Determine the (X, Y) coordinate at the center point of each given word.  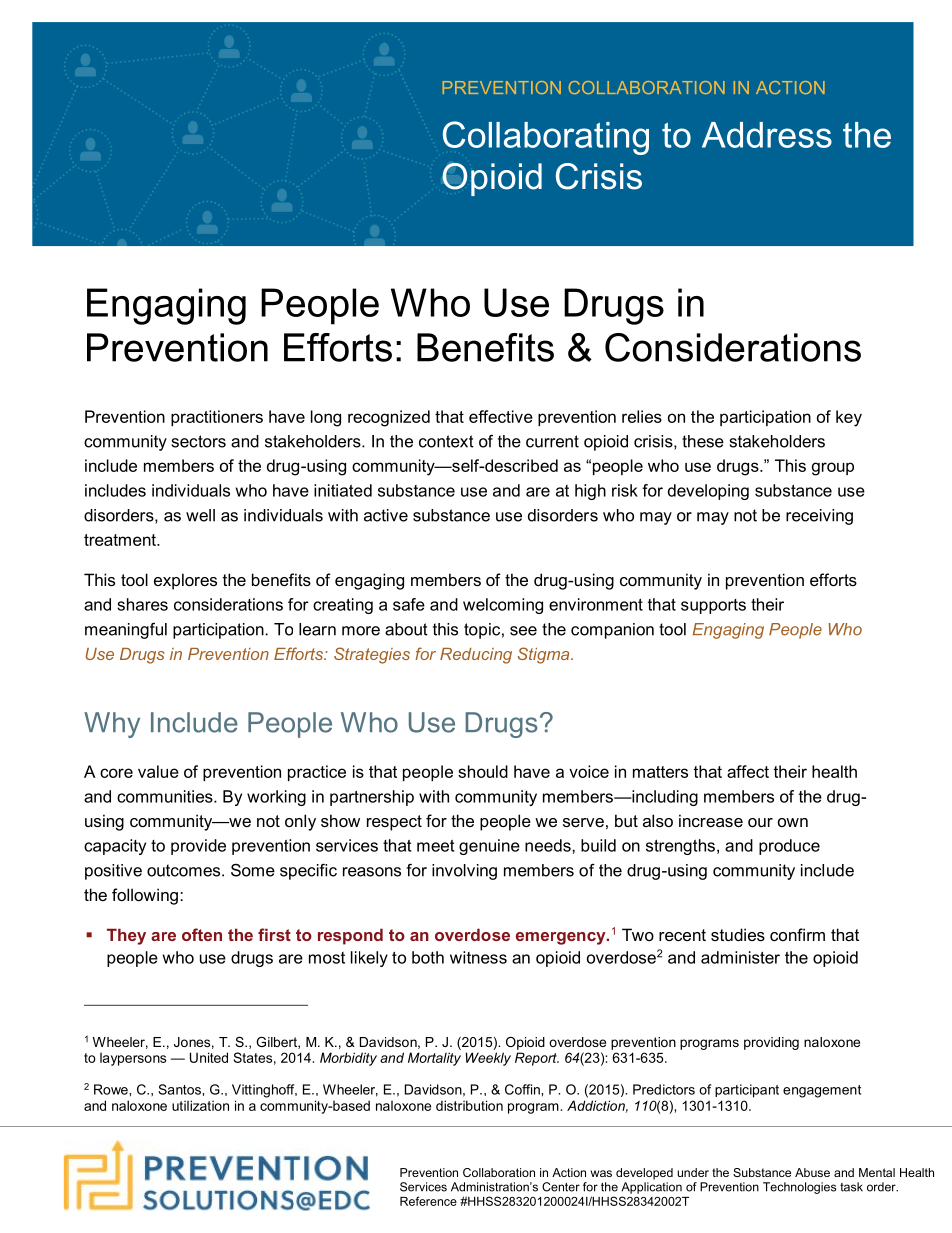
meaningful (126, 631)
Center (561, 1187)
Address (767, 135)
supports (713, 606)
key (849, 418)
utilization (200, 1105)
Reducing (476, 656)
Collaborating (546, 138)
